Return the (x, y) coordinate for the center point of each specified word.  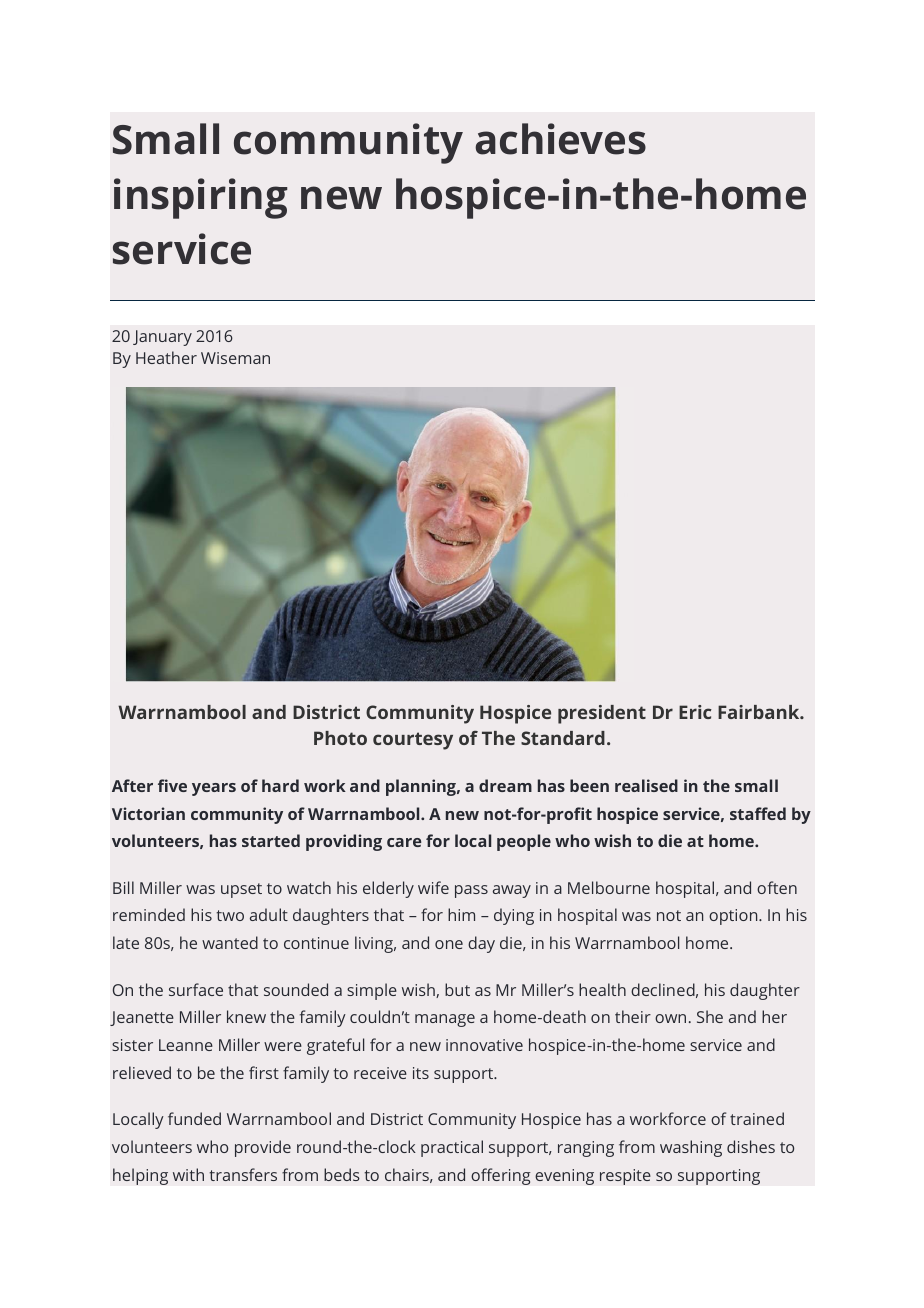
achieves (560, 139)
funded (194, 1118)
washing (691, 1148)
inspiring (200, 198)
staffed (758, 813)
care (404, 842)
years (214, 789)
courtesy (413, 741)
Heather (166, 357)
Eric (695, 712)
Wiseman (235, 358)
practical (452, 1148)
